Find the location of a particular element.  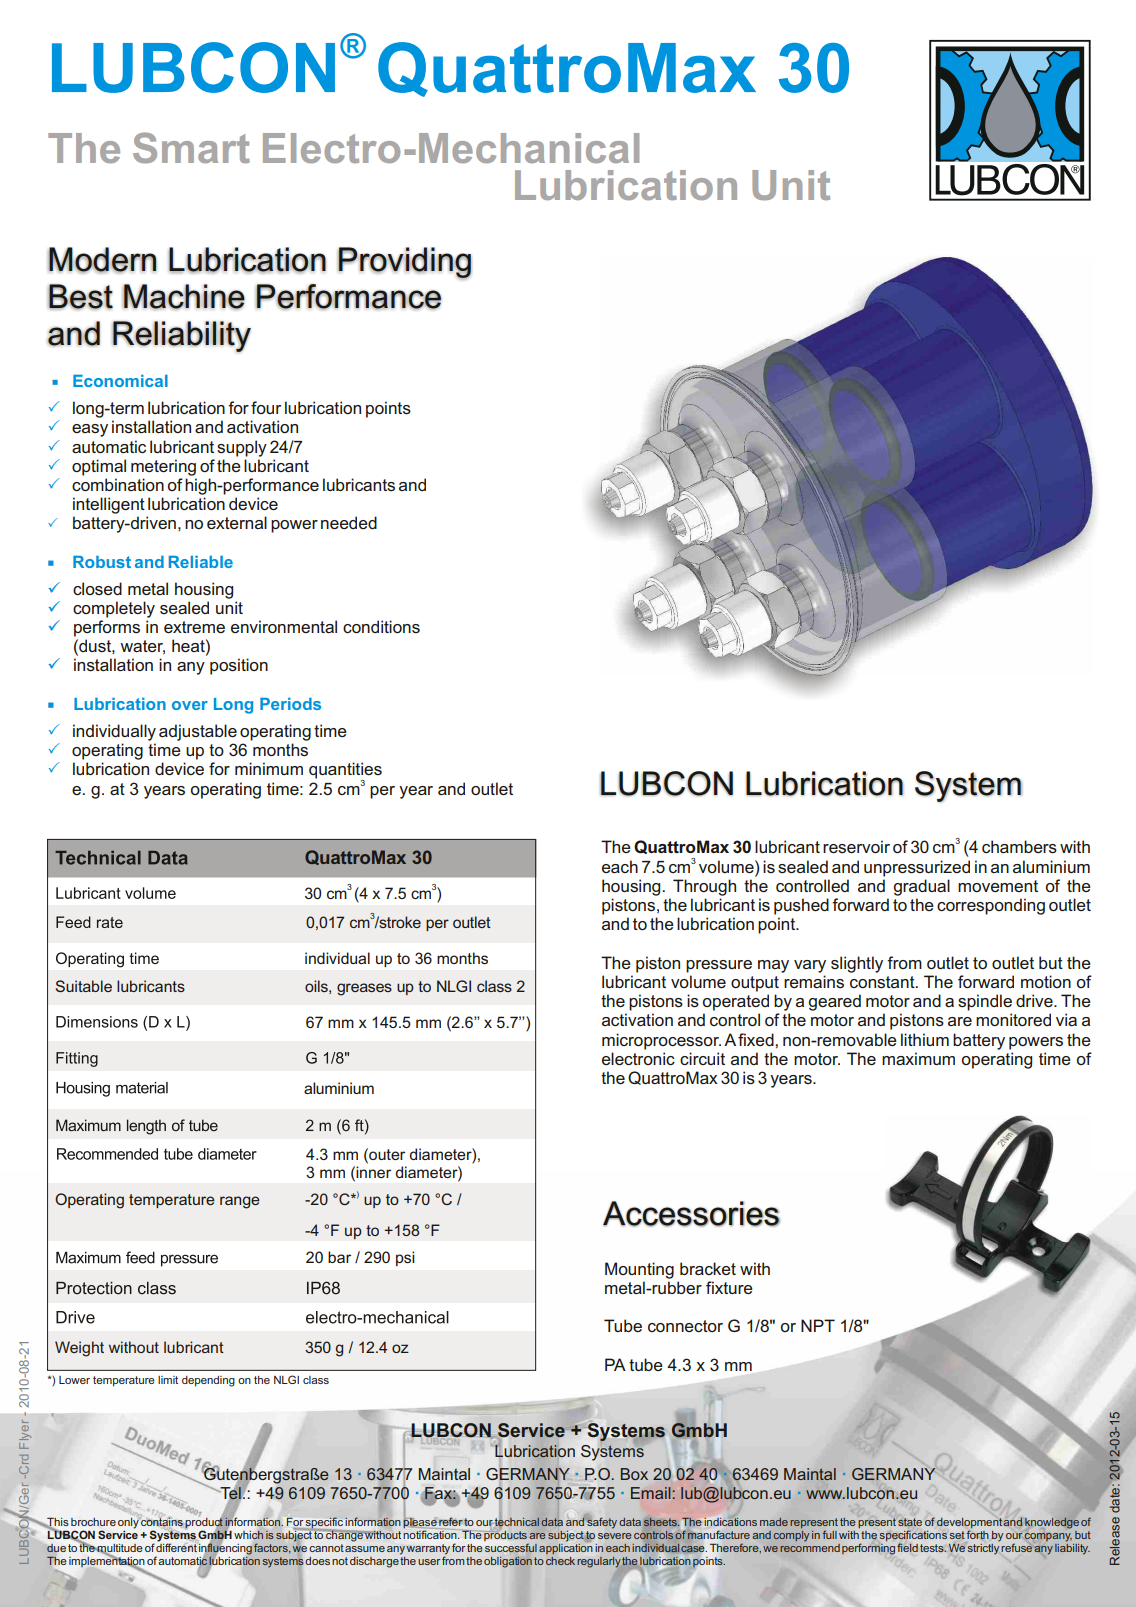

chambers is located at coordinates (1019, 847).
